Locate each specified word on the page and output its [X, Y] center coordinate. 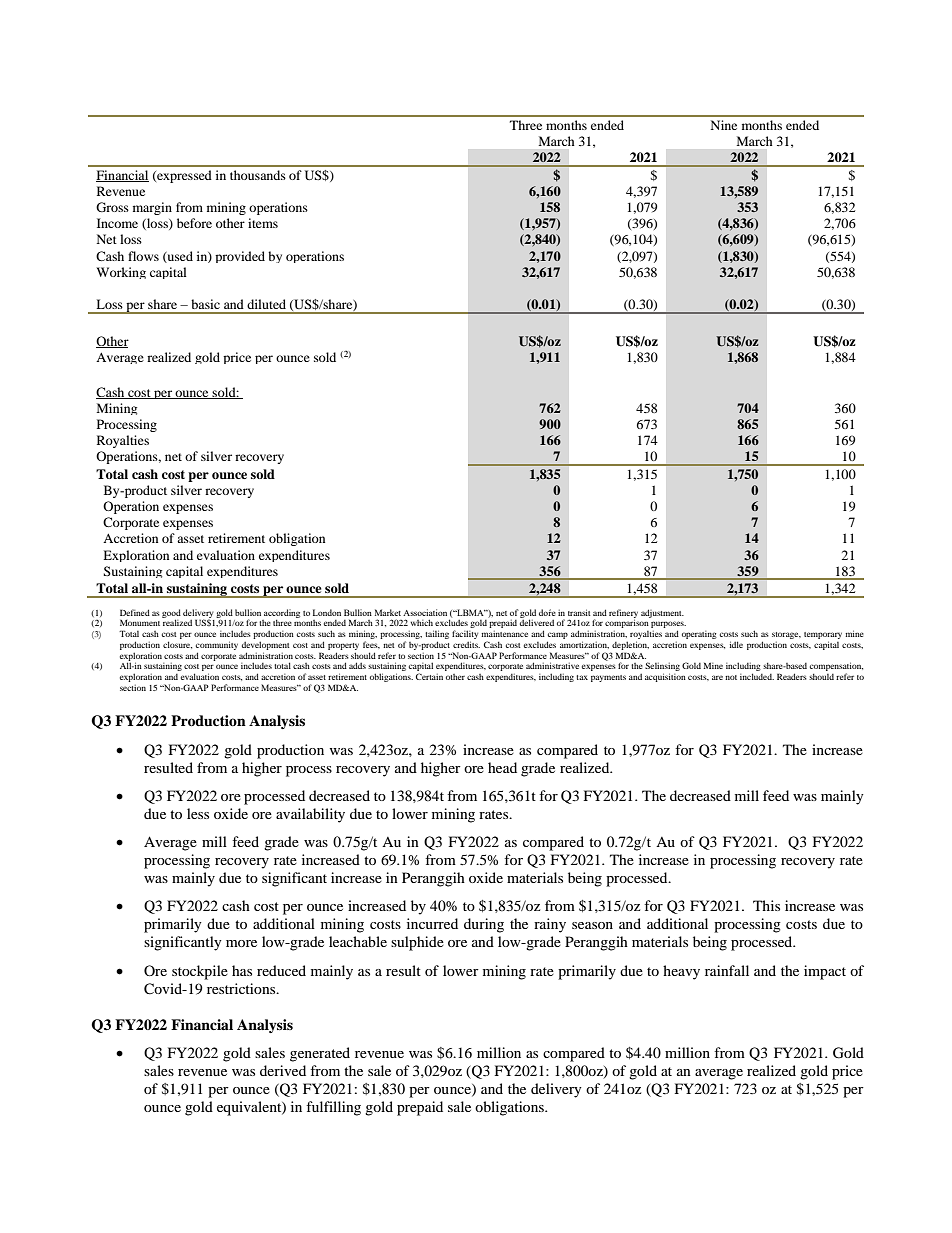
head [502, 767]
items [263, 223]
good [171, 614]
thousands [258, 175]
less [198, 813]
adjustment [662, 613]
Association [425, 612]
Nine [724, 125]
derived [283, 1070]
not [731, 677]
